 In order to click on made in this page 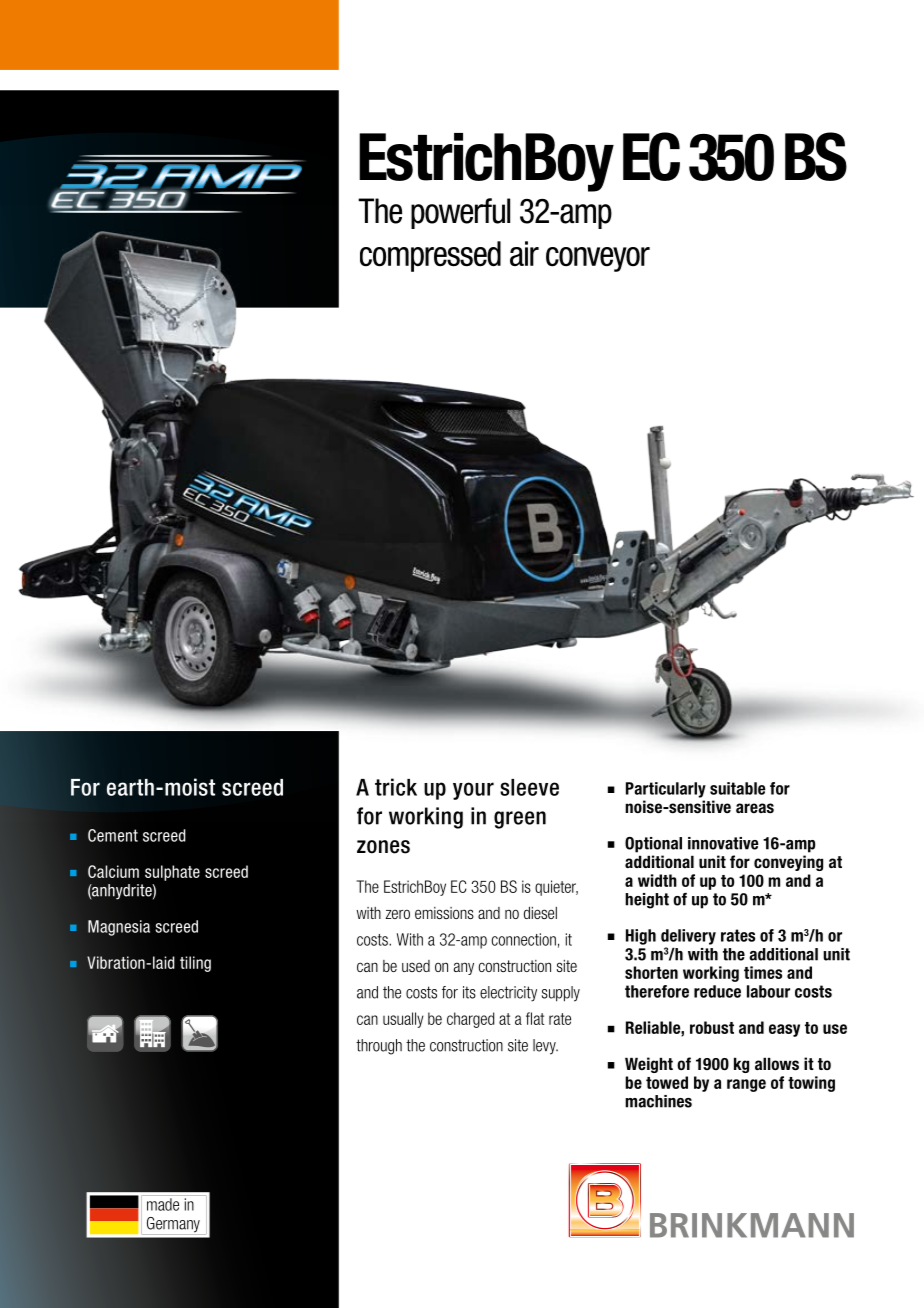, I will do `click(163, 1204)`.
